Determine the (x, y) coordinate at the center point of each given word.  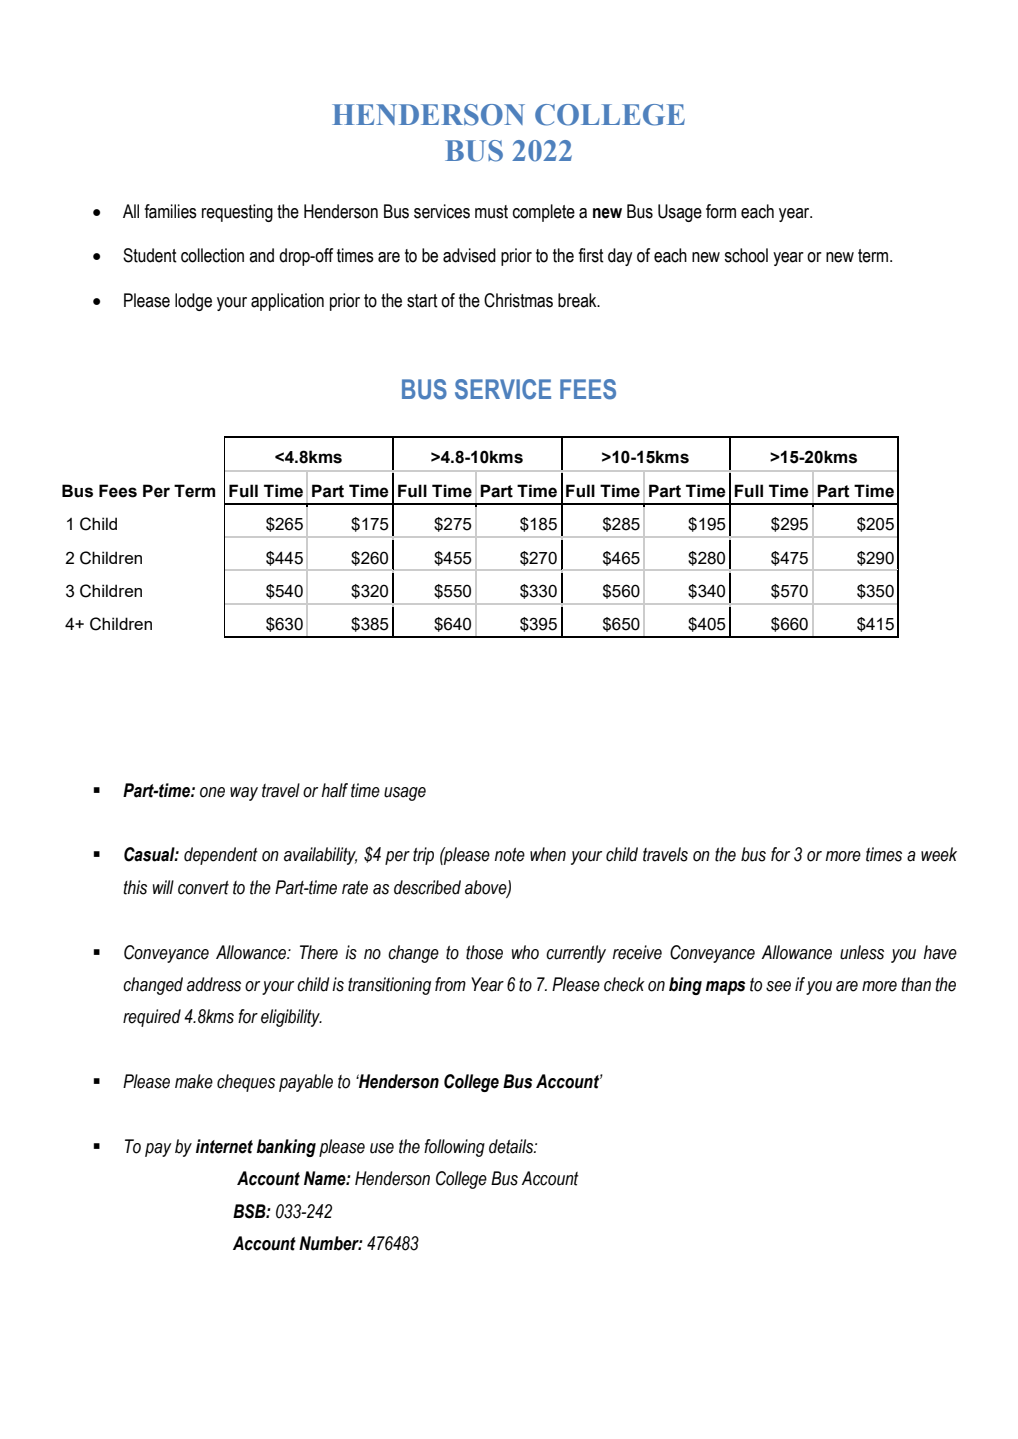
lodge (193, 302)
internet (224, 1146)
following (454, 1148)
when (548, 854)
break (578, 300)
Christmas (518, 300)
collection (212, 255)
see (778, 986)
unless (862, 952)
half (335, 790)
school (746, 255)
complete (544, 213)
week (939, 854)
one (212, 792)
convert (203, 888)
